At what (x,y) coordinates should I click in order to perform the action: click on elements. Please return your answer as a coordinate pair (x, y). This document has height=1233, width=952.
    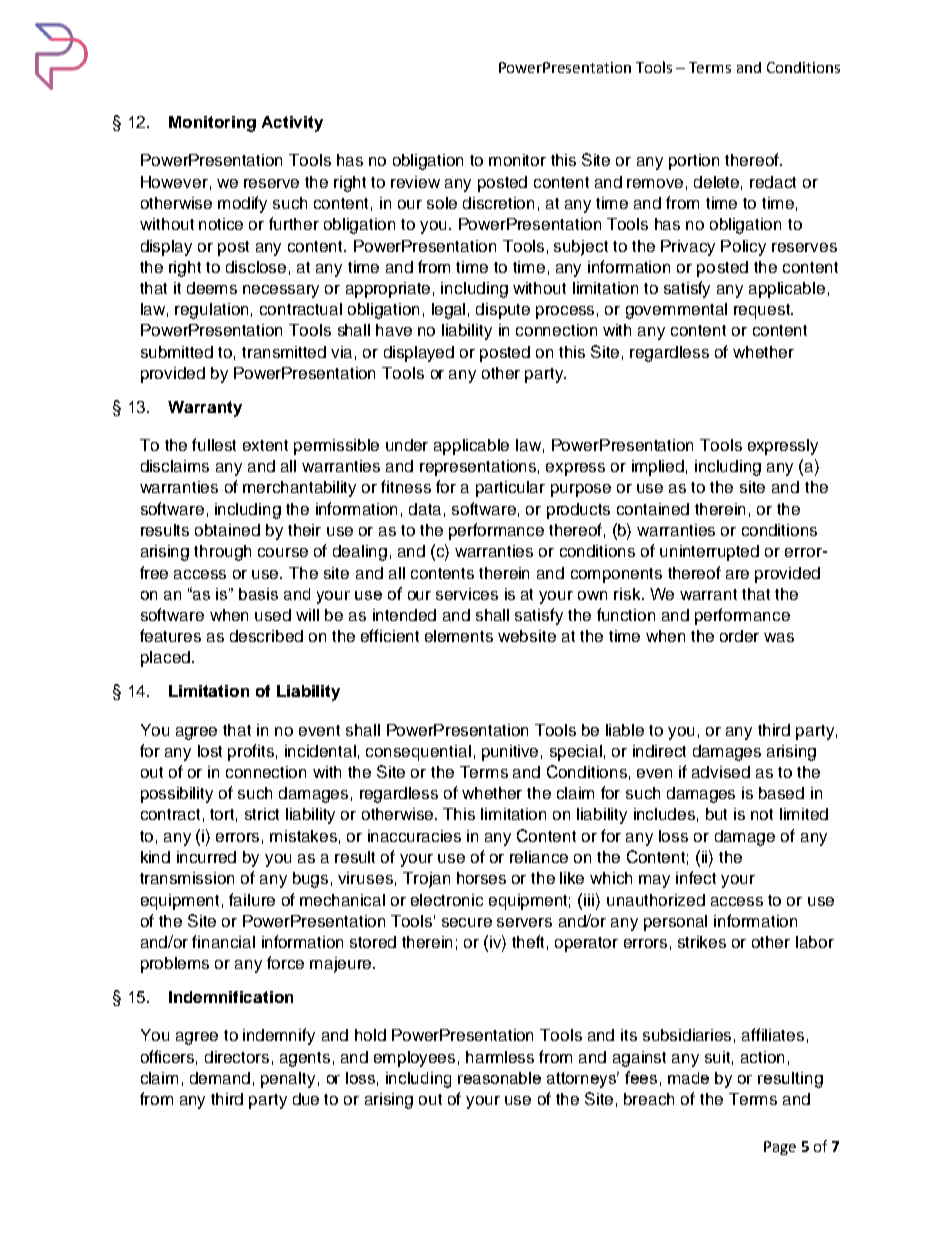
    Looking at the image, I should click on (459, 636).
